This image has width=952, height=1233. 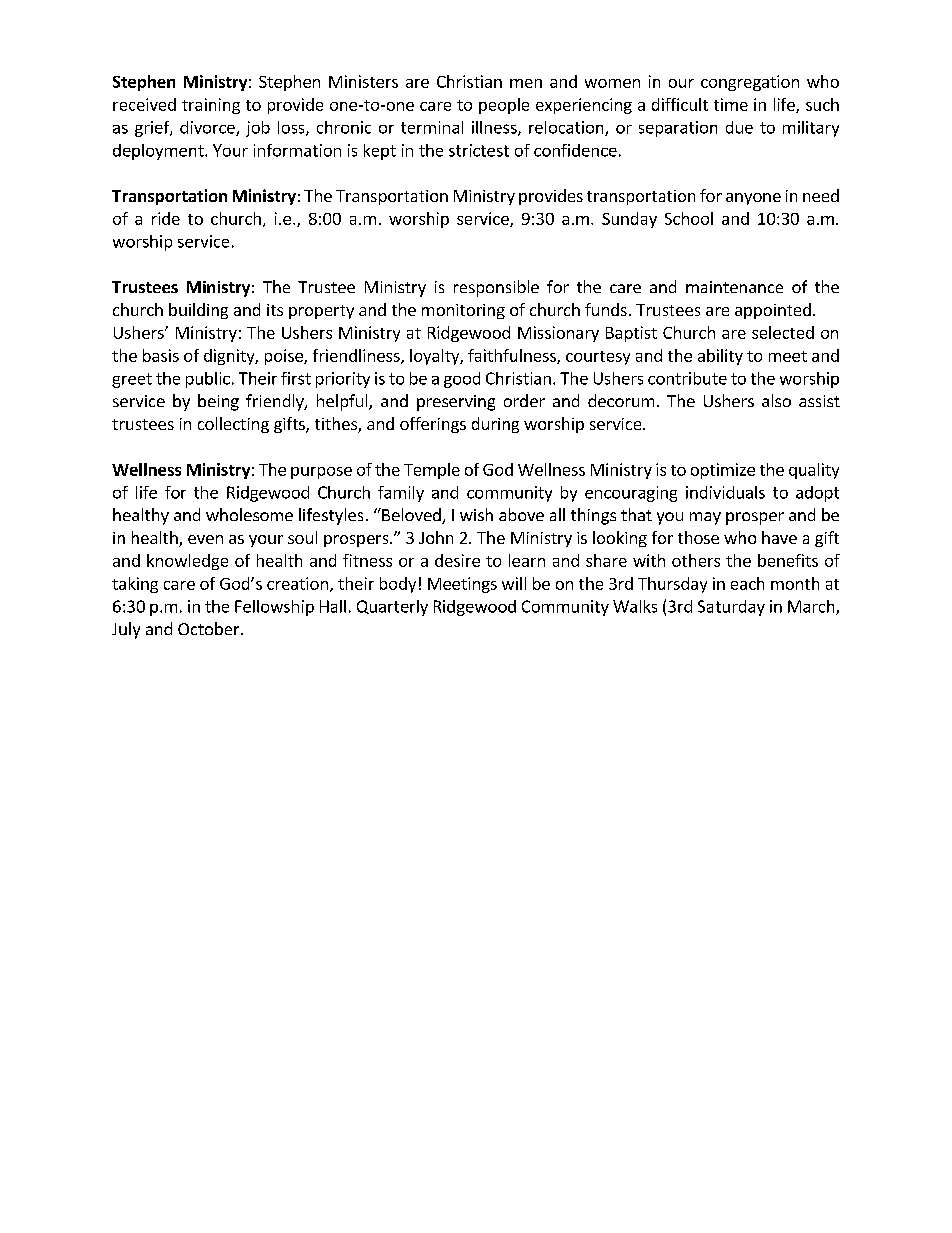 What do you see at coordinates (233, 425) in the image?
I see `collecting` at bounding box center [233, 425].
